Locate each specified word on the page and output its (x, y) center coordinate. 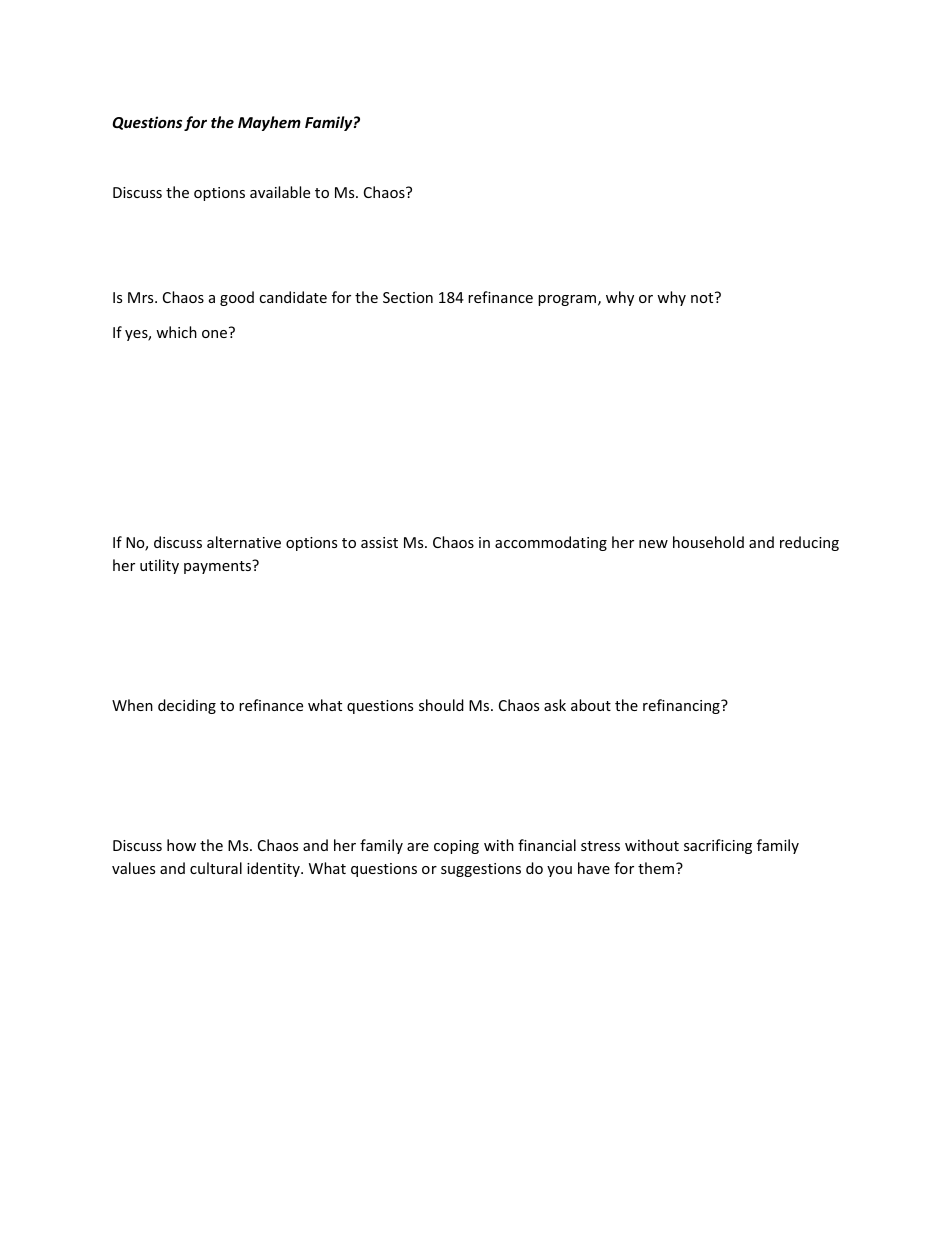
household (708, 542)
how (181, 845)
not (703, 297)
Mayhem (269, 123)
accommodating (551, 543)
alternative (244, 542)
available (280, 192)
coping (456, 847)
